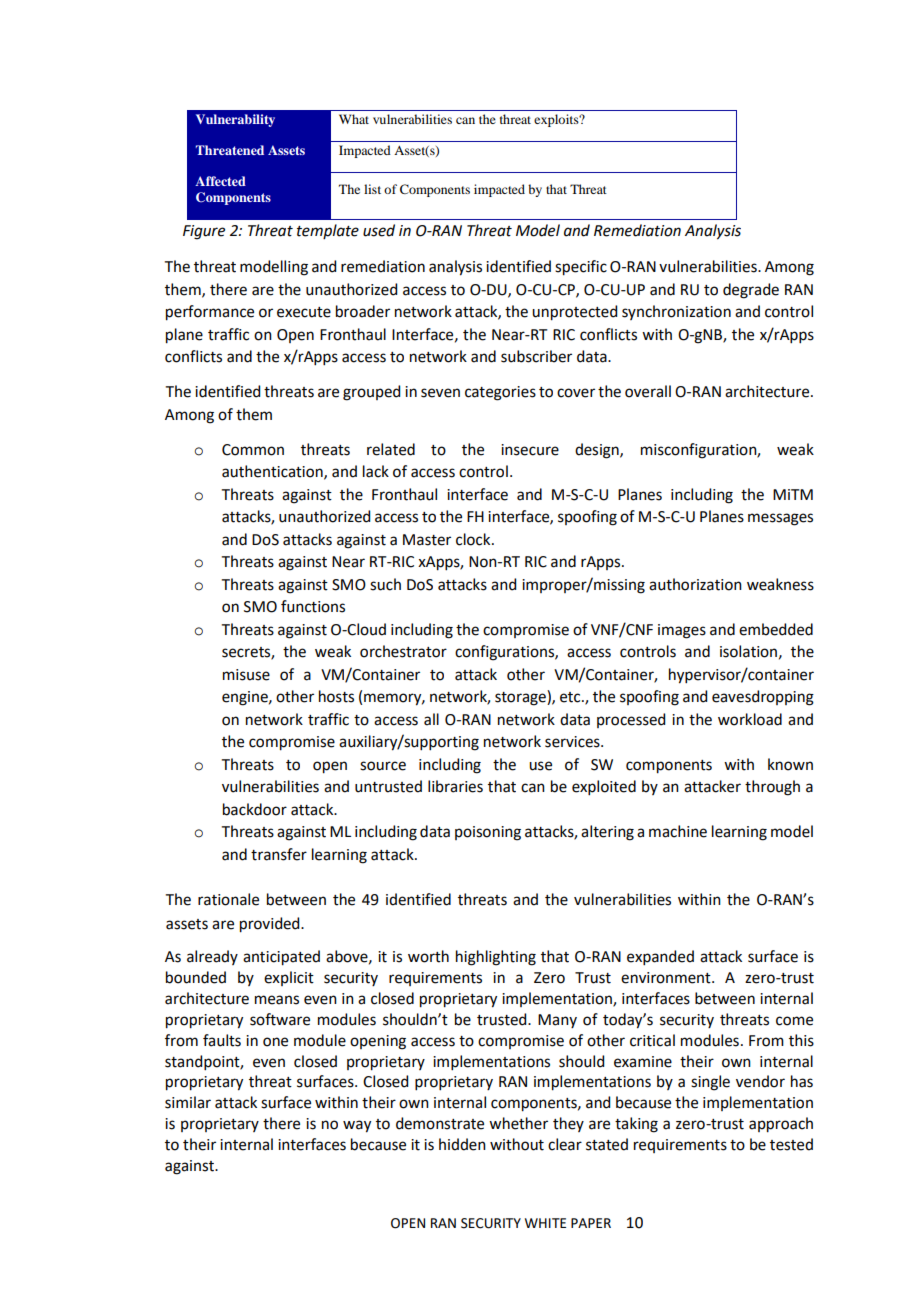 The image size is (924, 1308). Describe the element at coordinates (462, 1144) in the page. I see `hidden` at that location.
